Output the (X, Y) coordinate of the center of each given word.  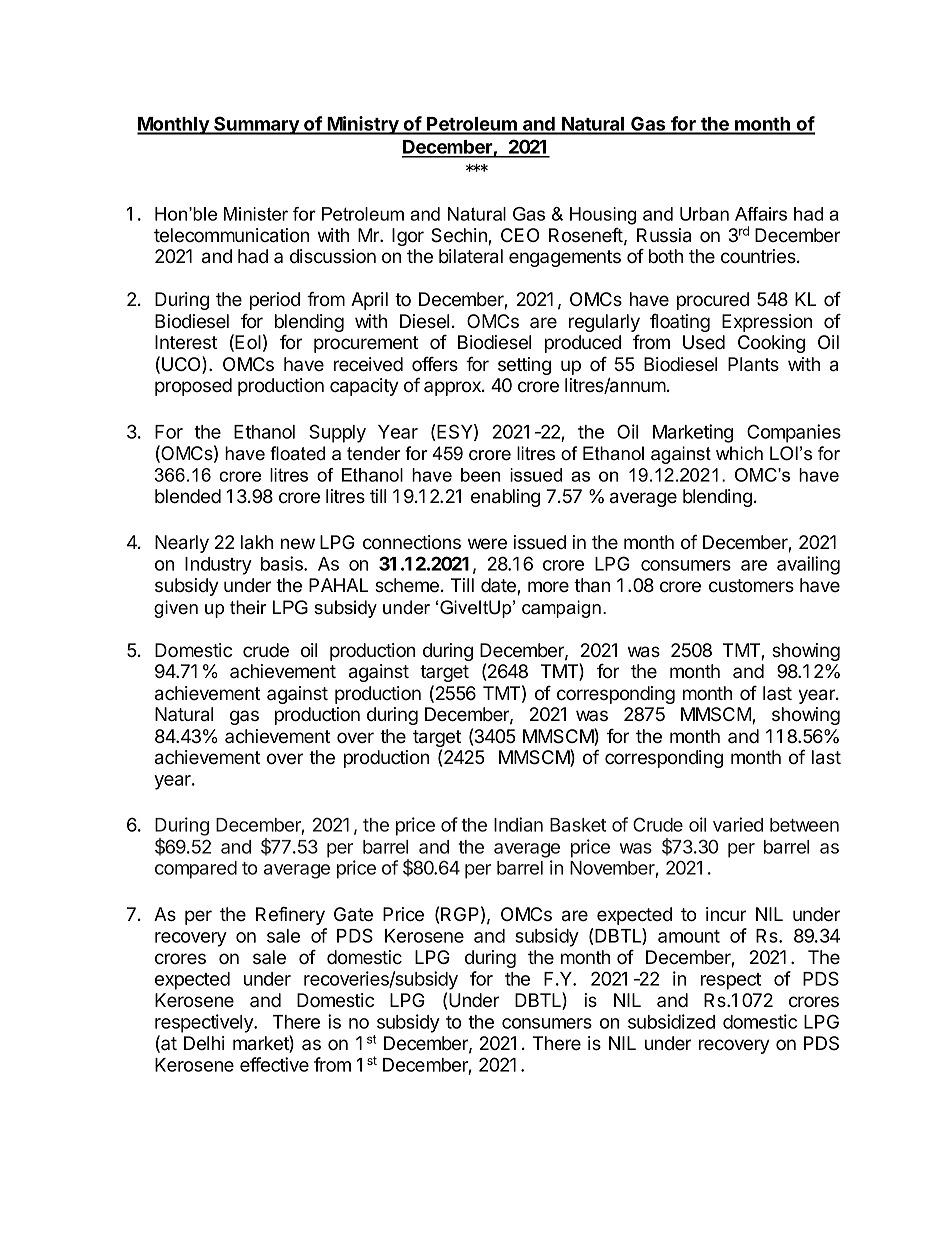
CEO (520, 235)
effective (274, 1064)
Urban (704, 214)
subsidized (671, 1021)
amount (689, 936)
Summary (256, 125)
